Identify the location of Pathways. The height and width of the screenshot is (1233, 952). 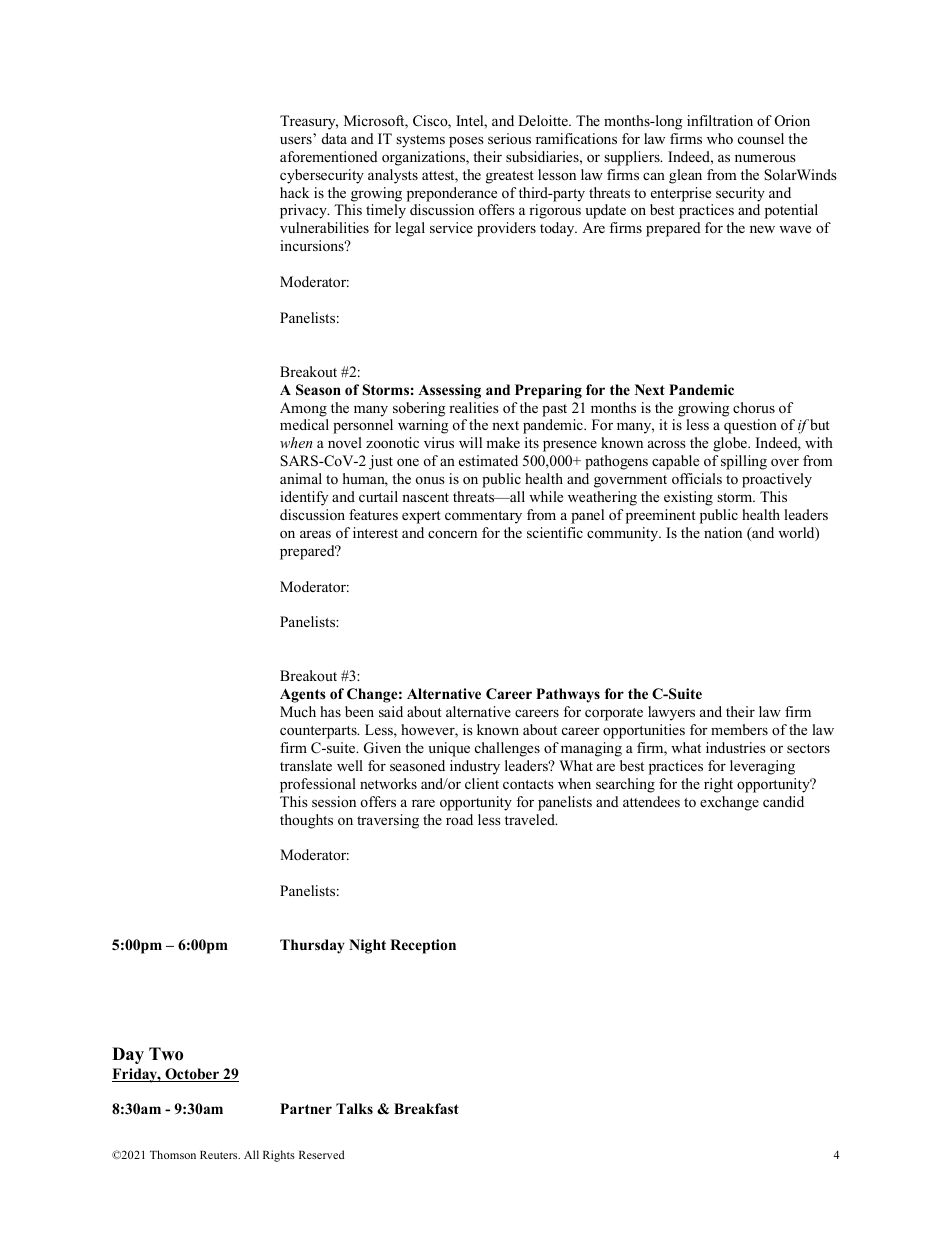
(568, 695).
